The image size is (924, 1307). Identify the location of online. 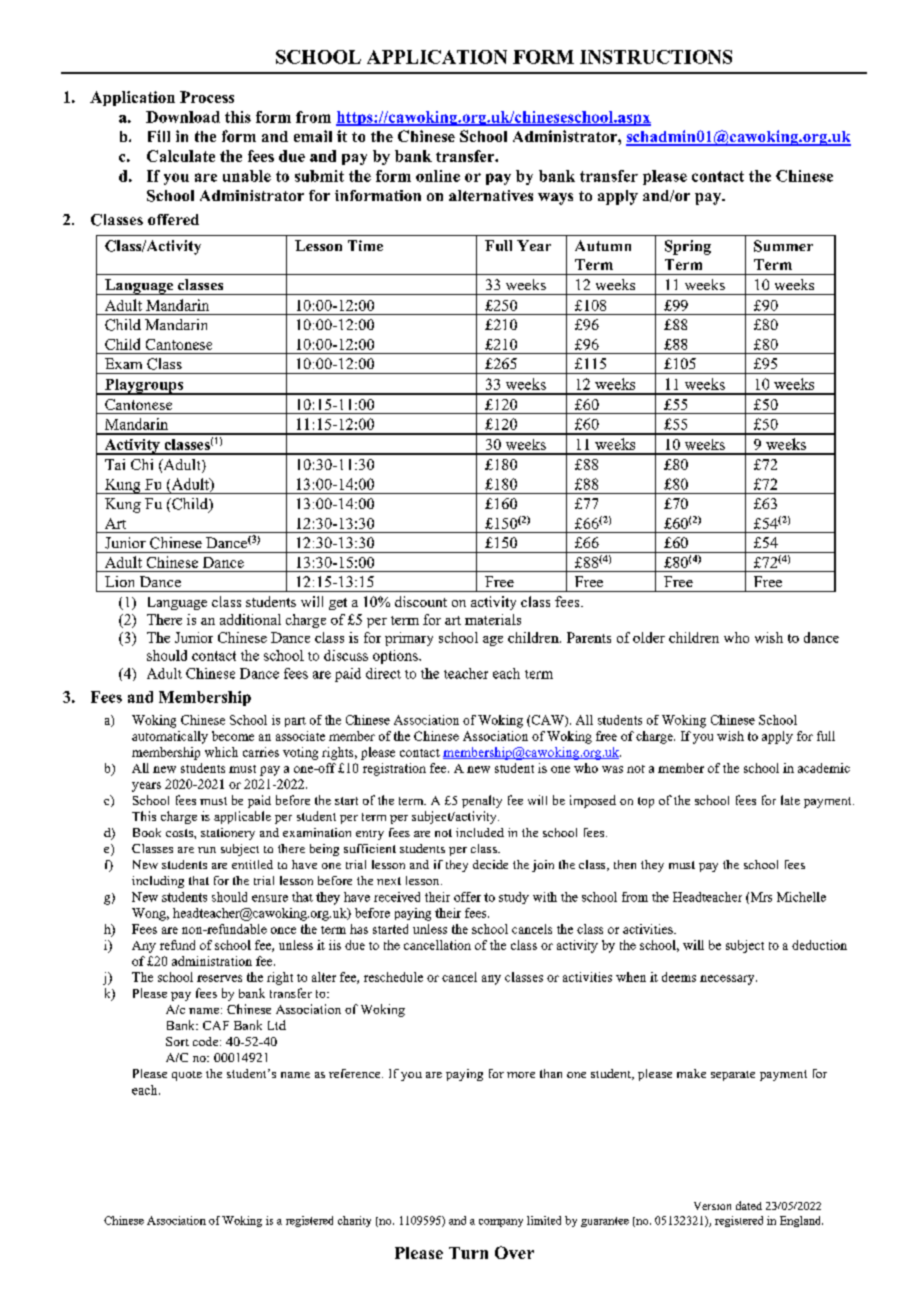
(438, 176).
